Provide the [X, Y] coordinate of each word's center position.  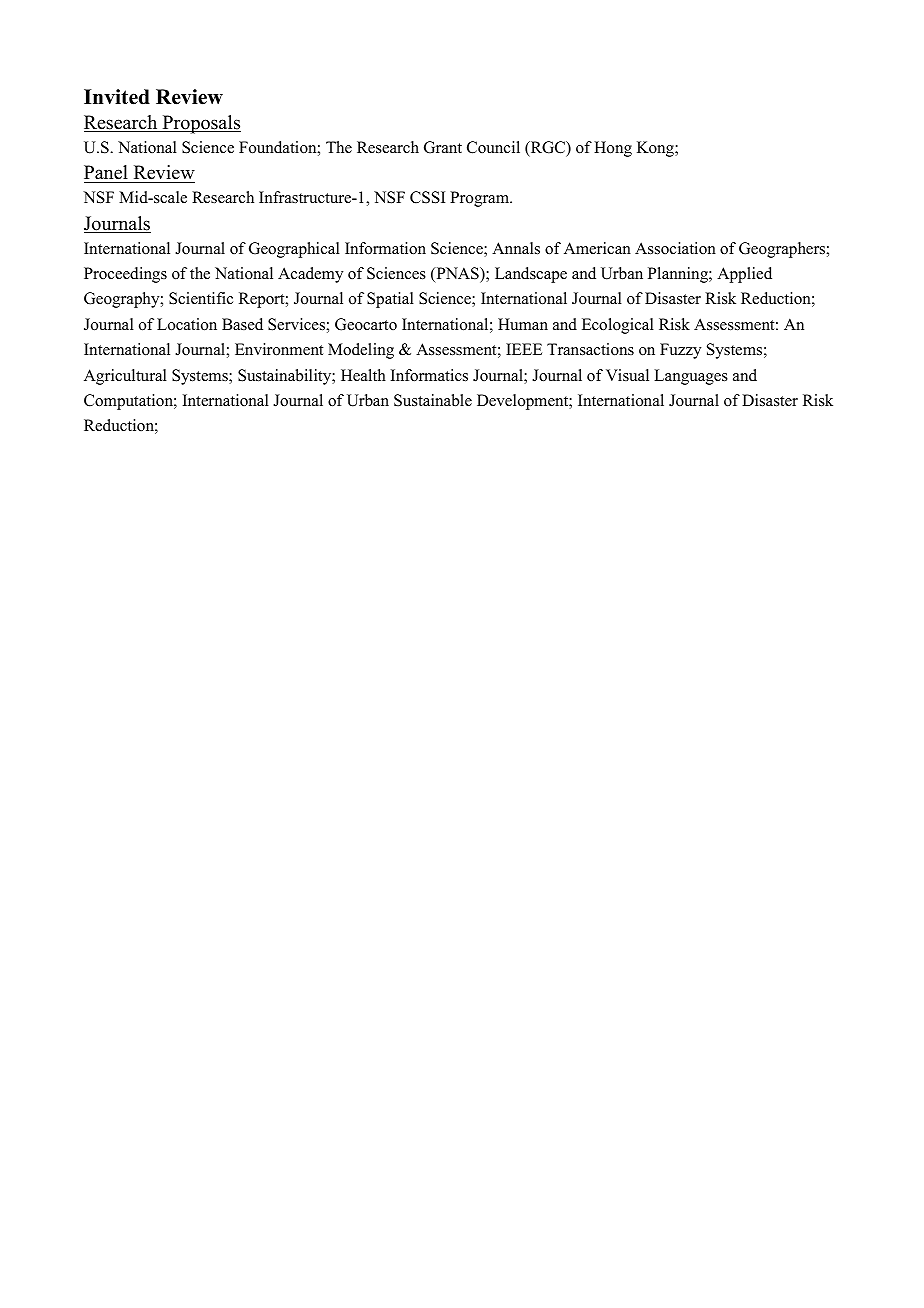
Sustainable [433, 400]
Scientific [201, 298]
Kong [656, 149]
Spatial [390, 300]
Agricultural [125, 377]
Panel [106, 172]
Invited [117, 97]
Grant [443, 147]
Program [481, 199]
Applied [744, 275]
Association [675, 248]
